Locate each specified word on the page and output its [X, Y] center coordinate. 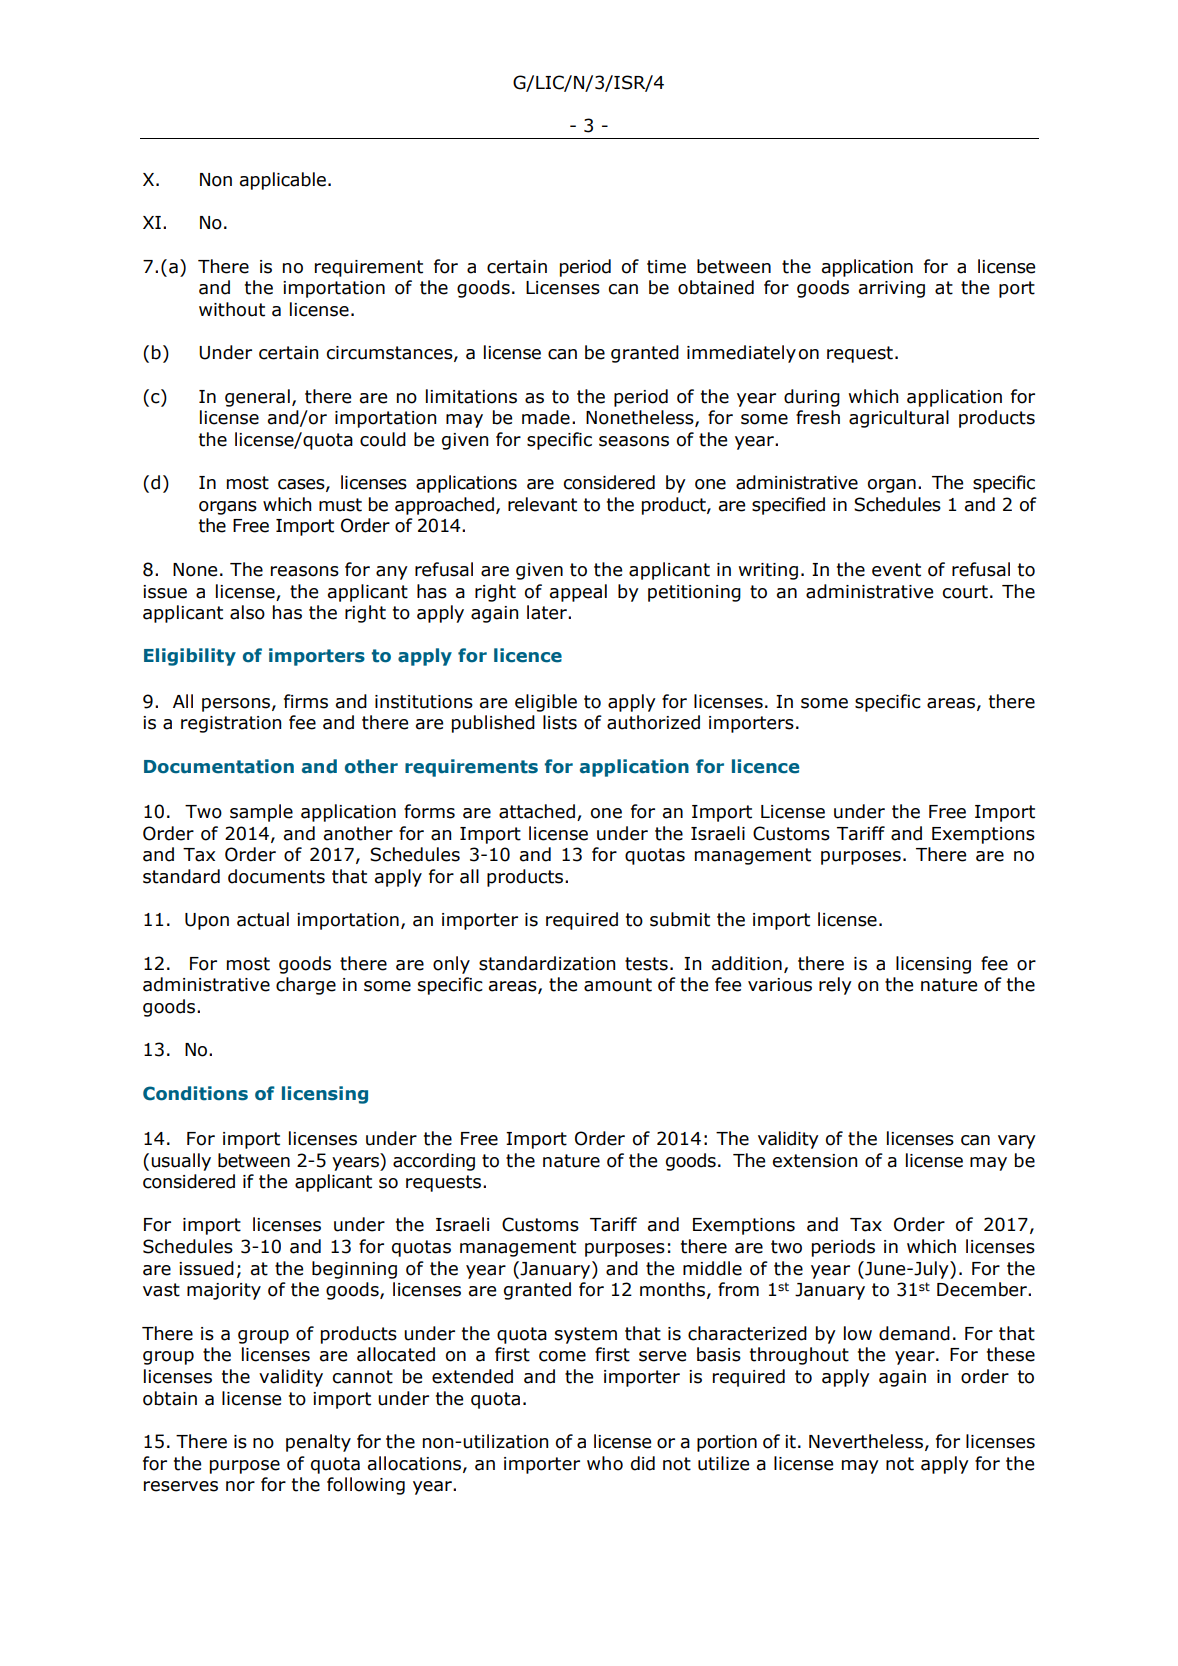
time [666, 267]
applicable [283, 181]
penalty [318, 1443]
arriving [892, 289]
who [605, 1463]
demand [914, 1333]
